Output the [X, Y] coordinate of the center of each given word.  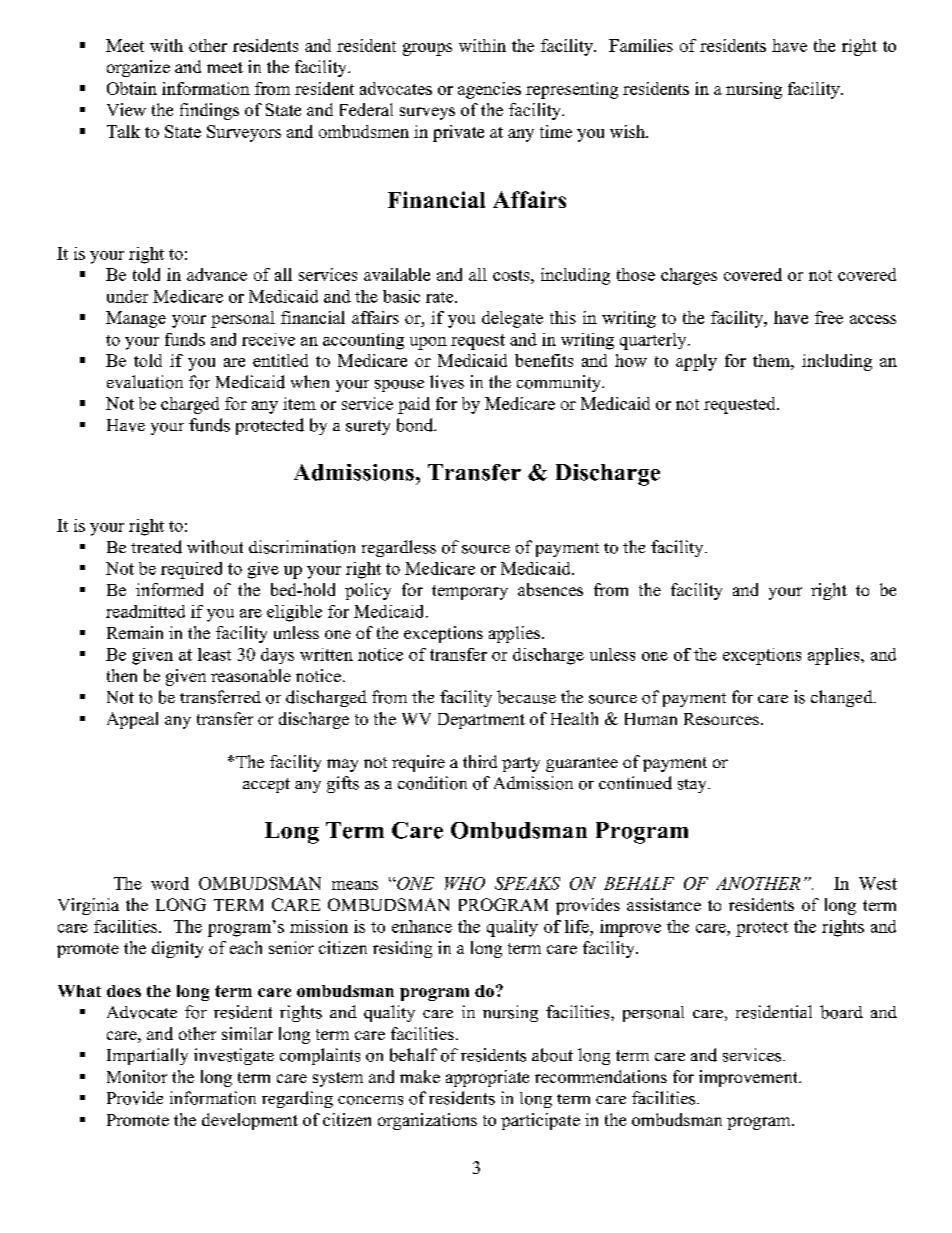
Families [641, 45]
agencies [489, 90]
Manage [136, 319]
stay [693, 786]
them [772, 360]
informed [169, 589]
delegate [512, 319]
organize [138, 68]
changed [843, 698]
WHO [465, 883]
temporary [470, 592]
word [170, 883]
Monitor [137, 1076]
